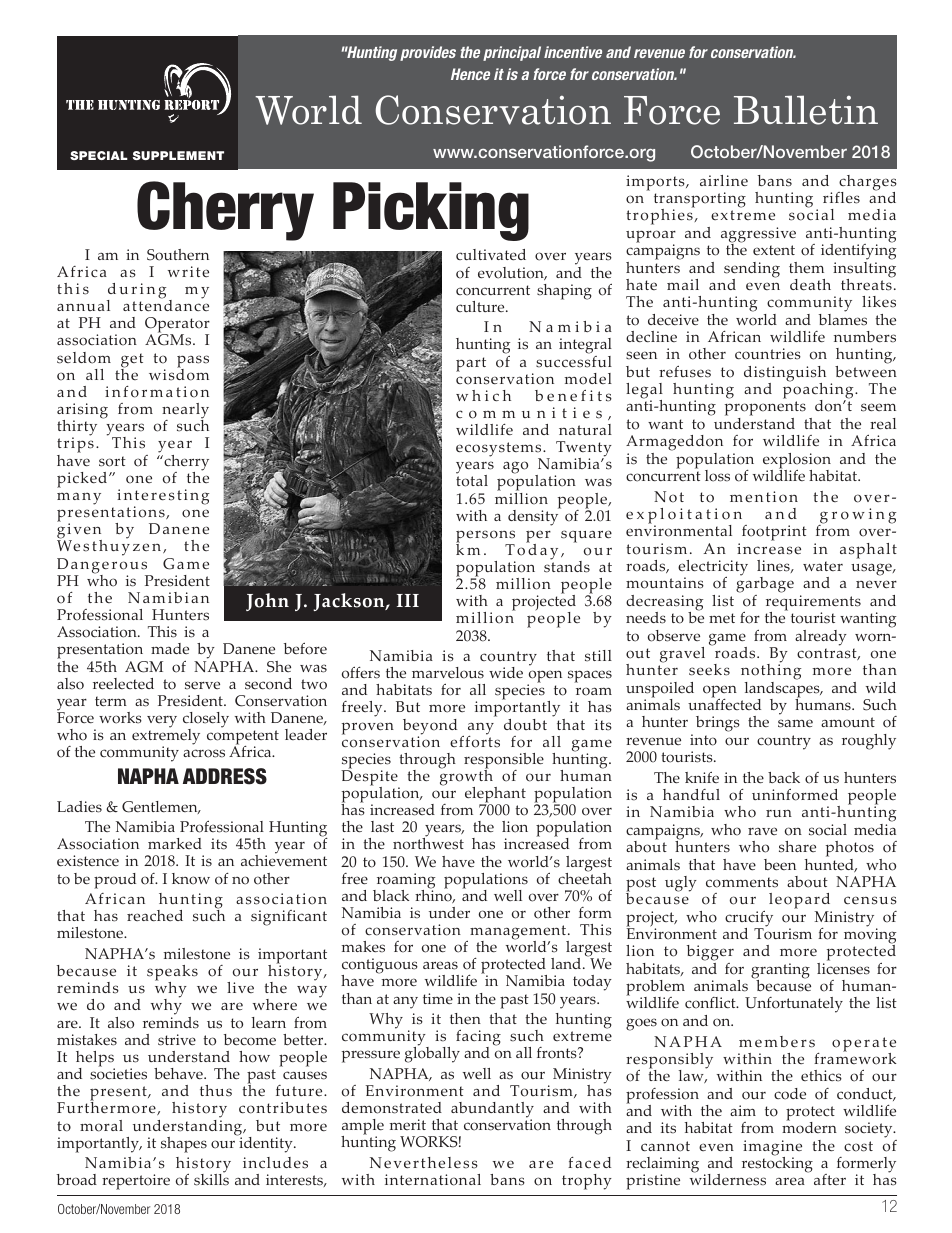 The height and width of the screenshot is (1233, 952). Describe the element at coordinates (475, 740) in the screenshot. I see `efforts` at that location.
